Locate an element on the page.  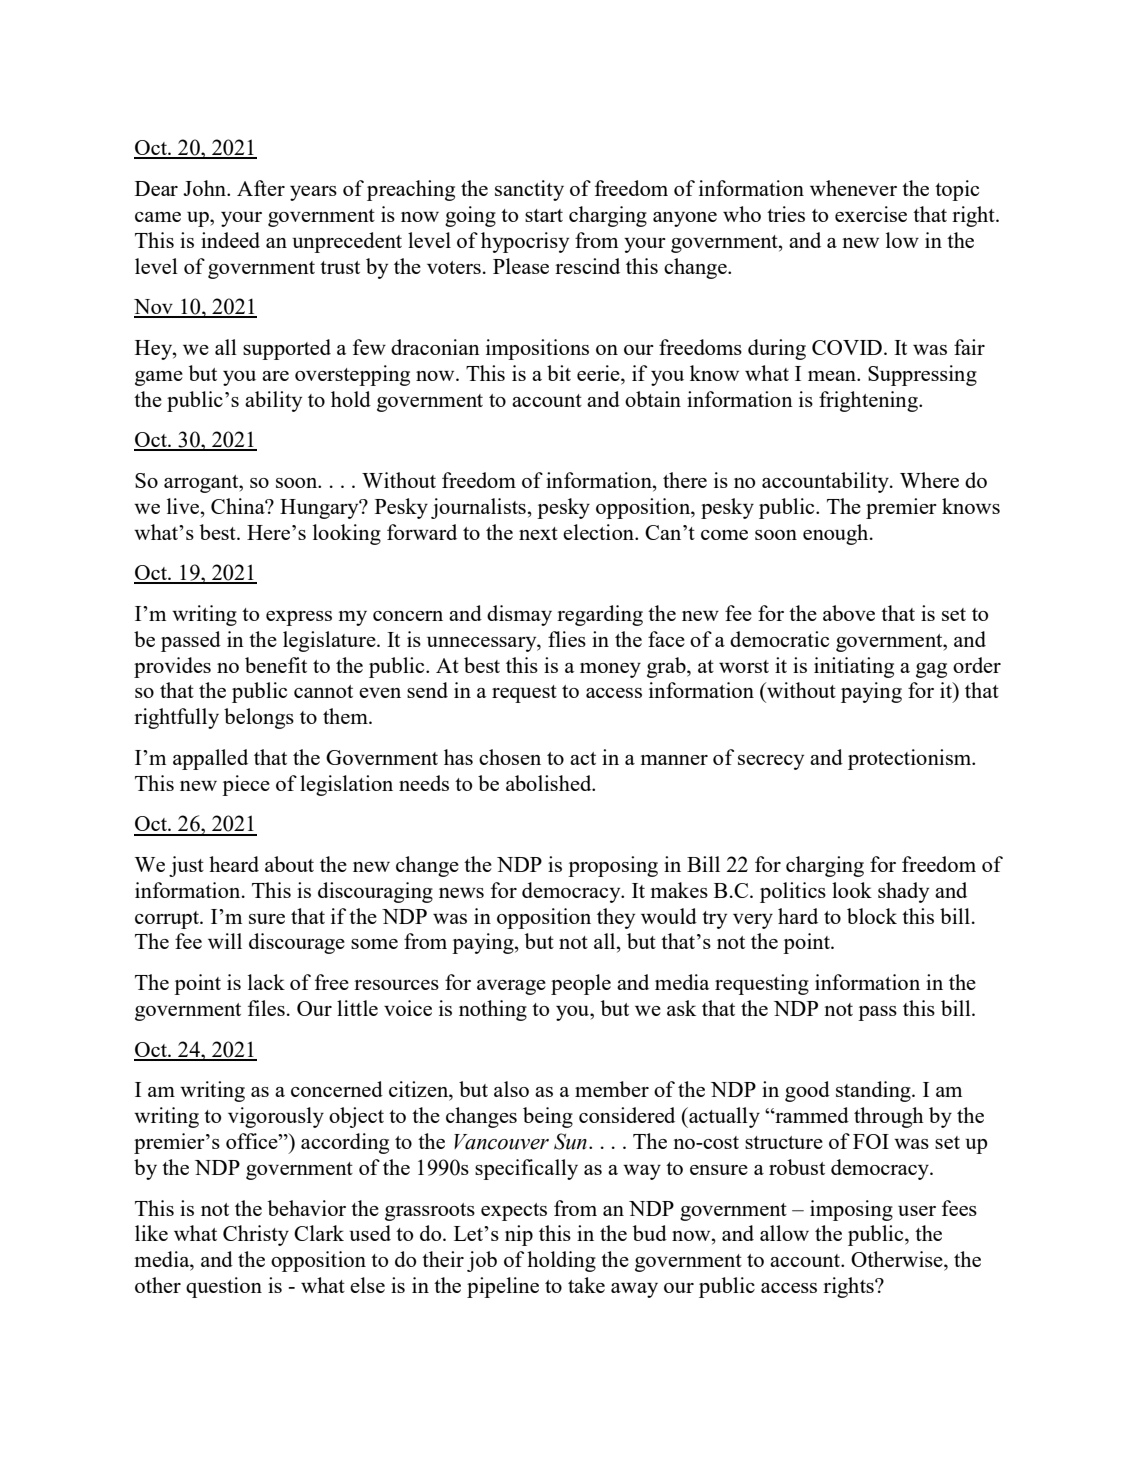
chosen is located at coordinates (510, 757).
